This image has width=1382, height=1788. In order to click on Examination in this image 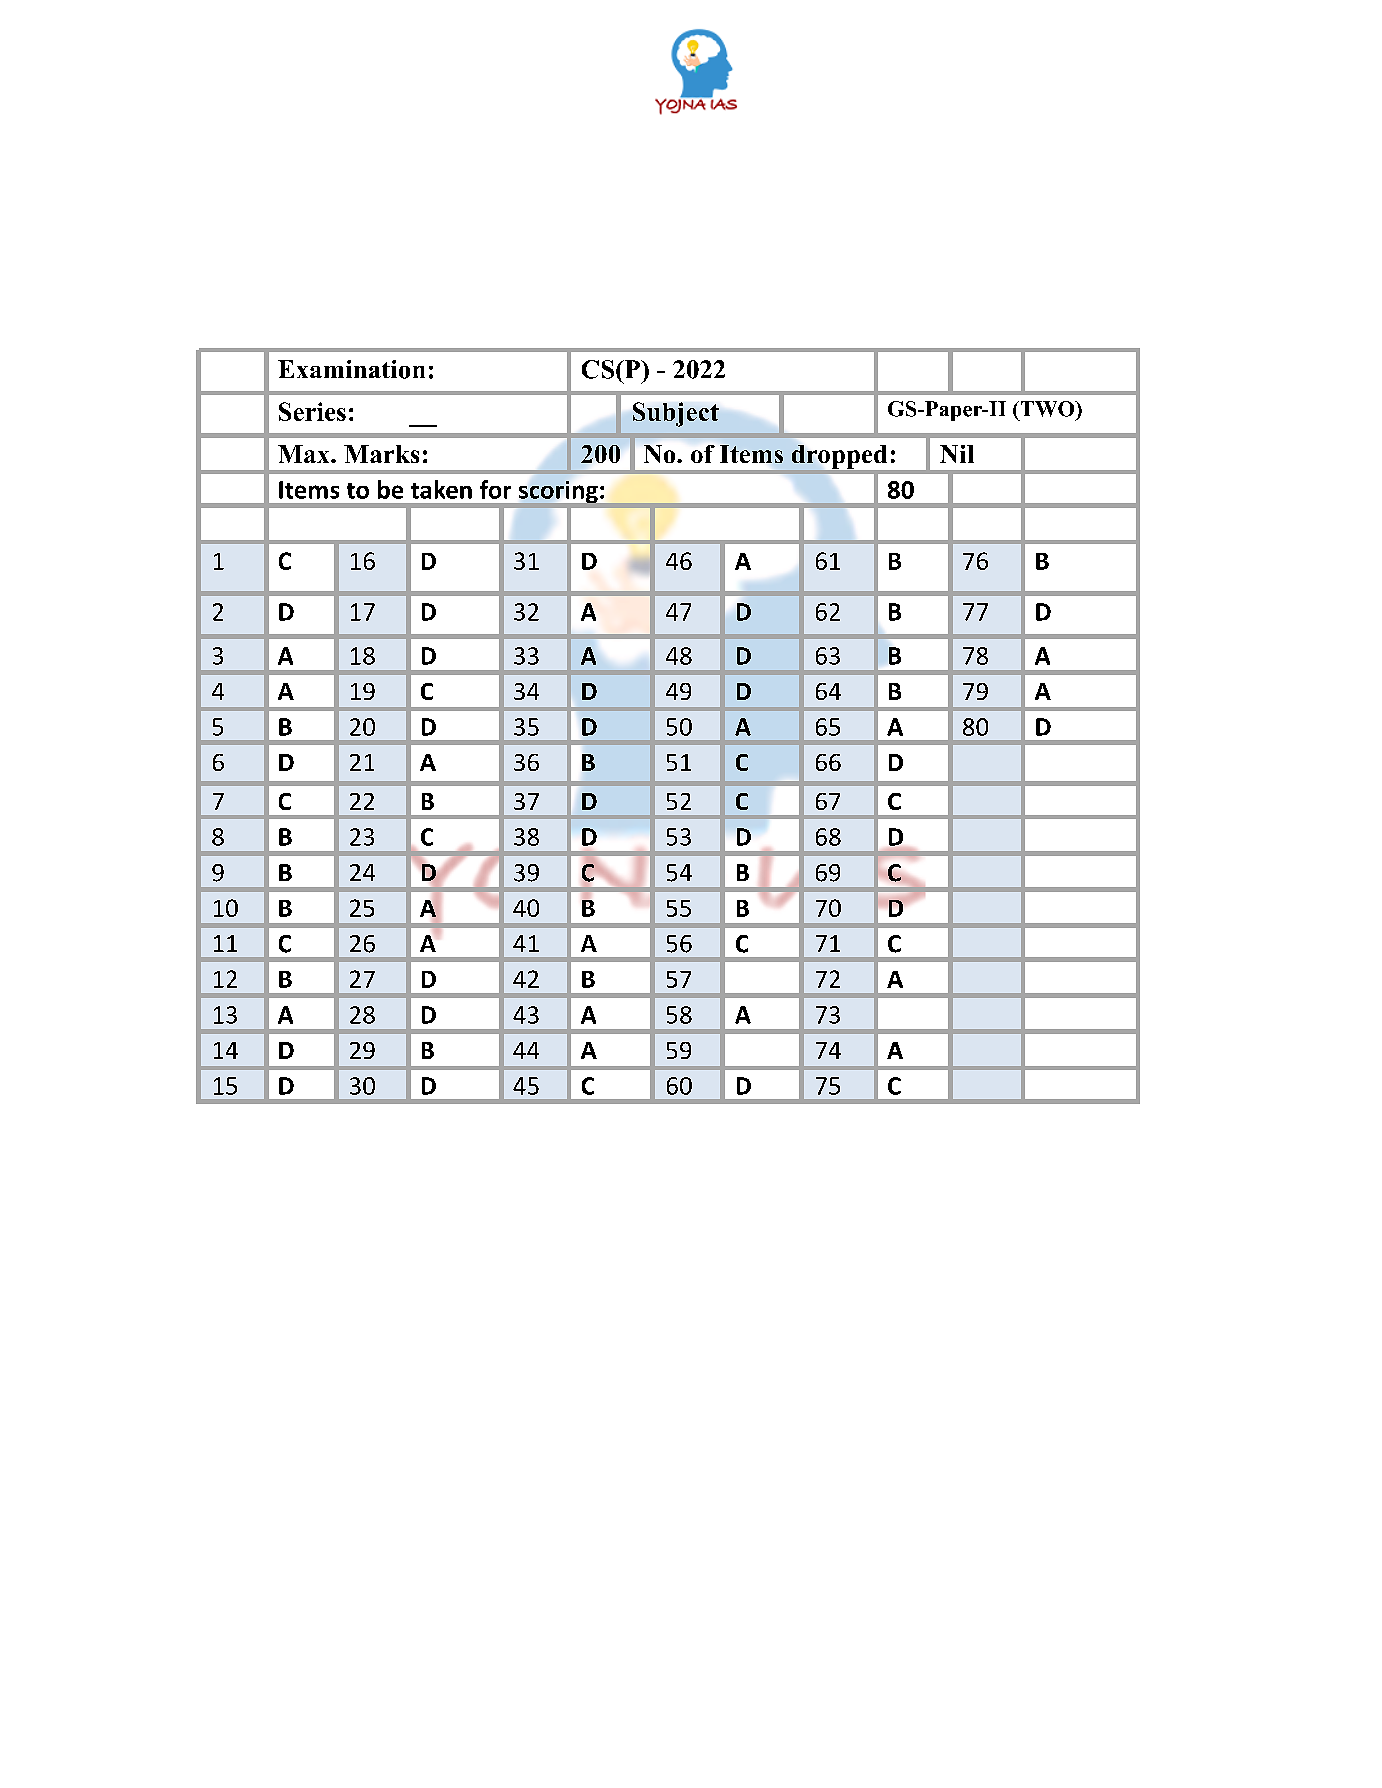, I will do `click(351, 369)`.
